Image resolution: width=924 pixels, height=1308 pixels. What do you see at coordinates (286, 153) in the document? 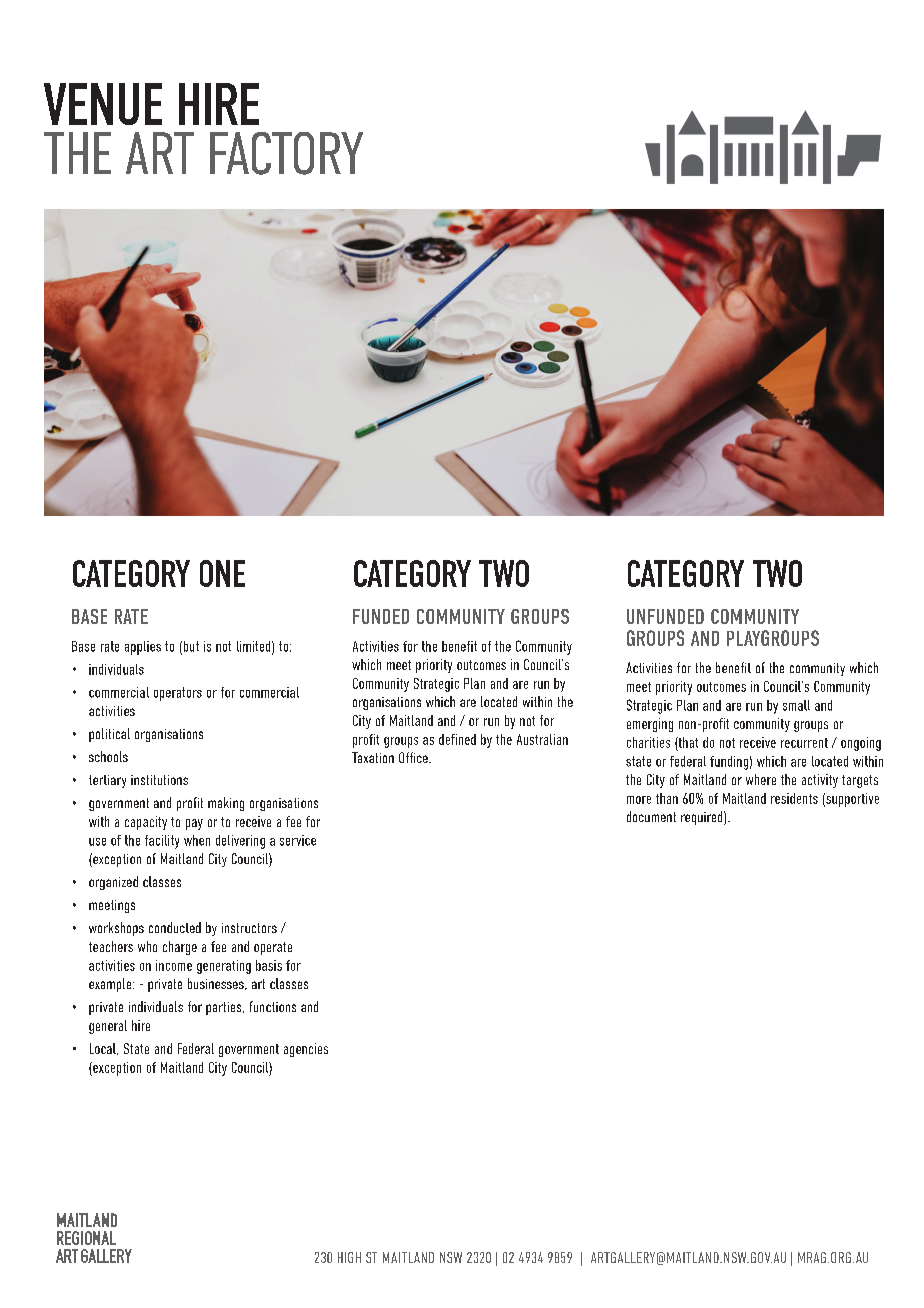
I see `FACTORY` at bounding box center [286, 153].
